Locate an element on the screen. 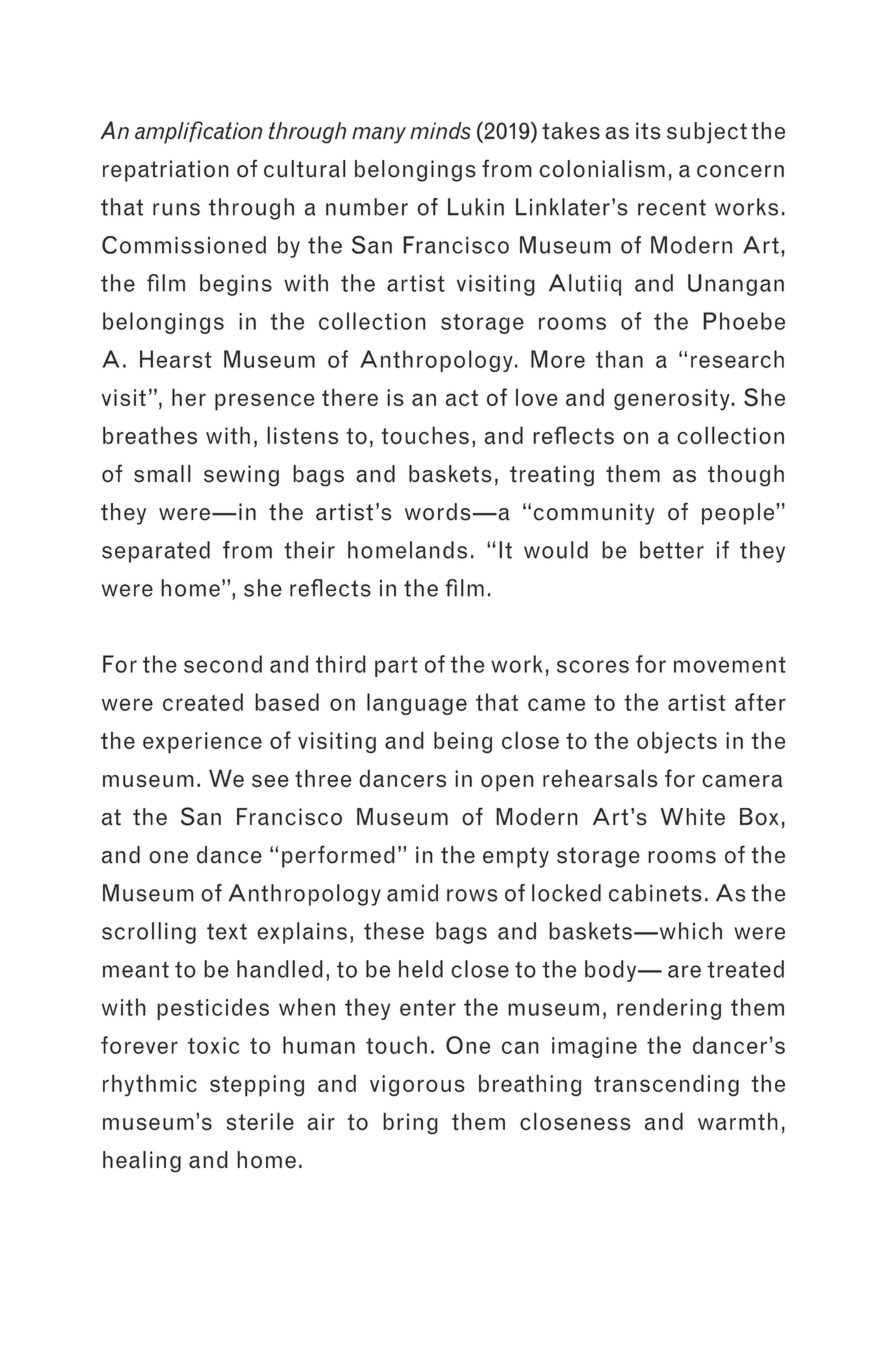 The image size is (887, 1372). being is located at coordinates (463, 742).
